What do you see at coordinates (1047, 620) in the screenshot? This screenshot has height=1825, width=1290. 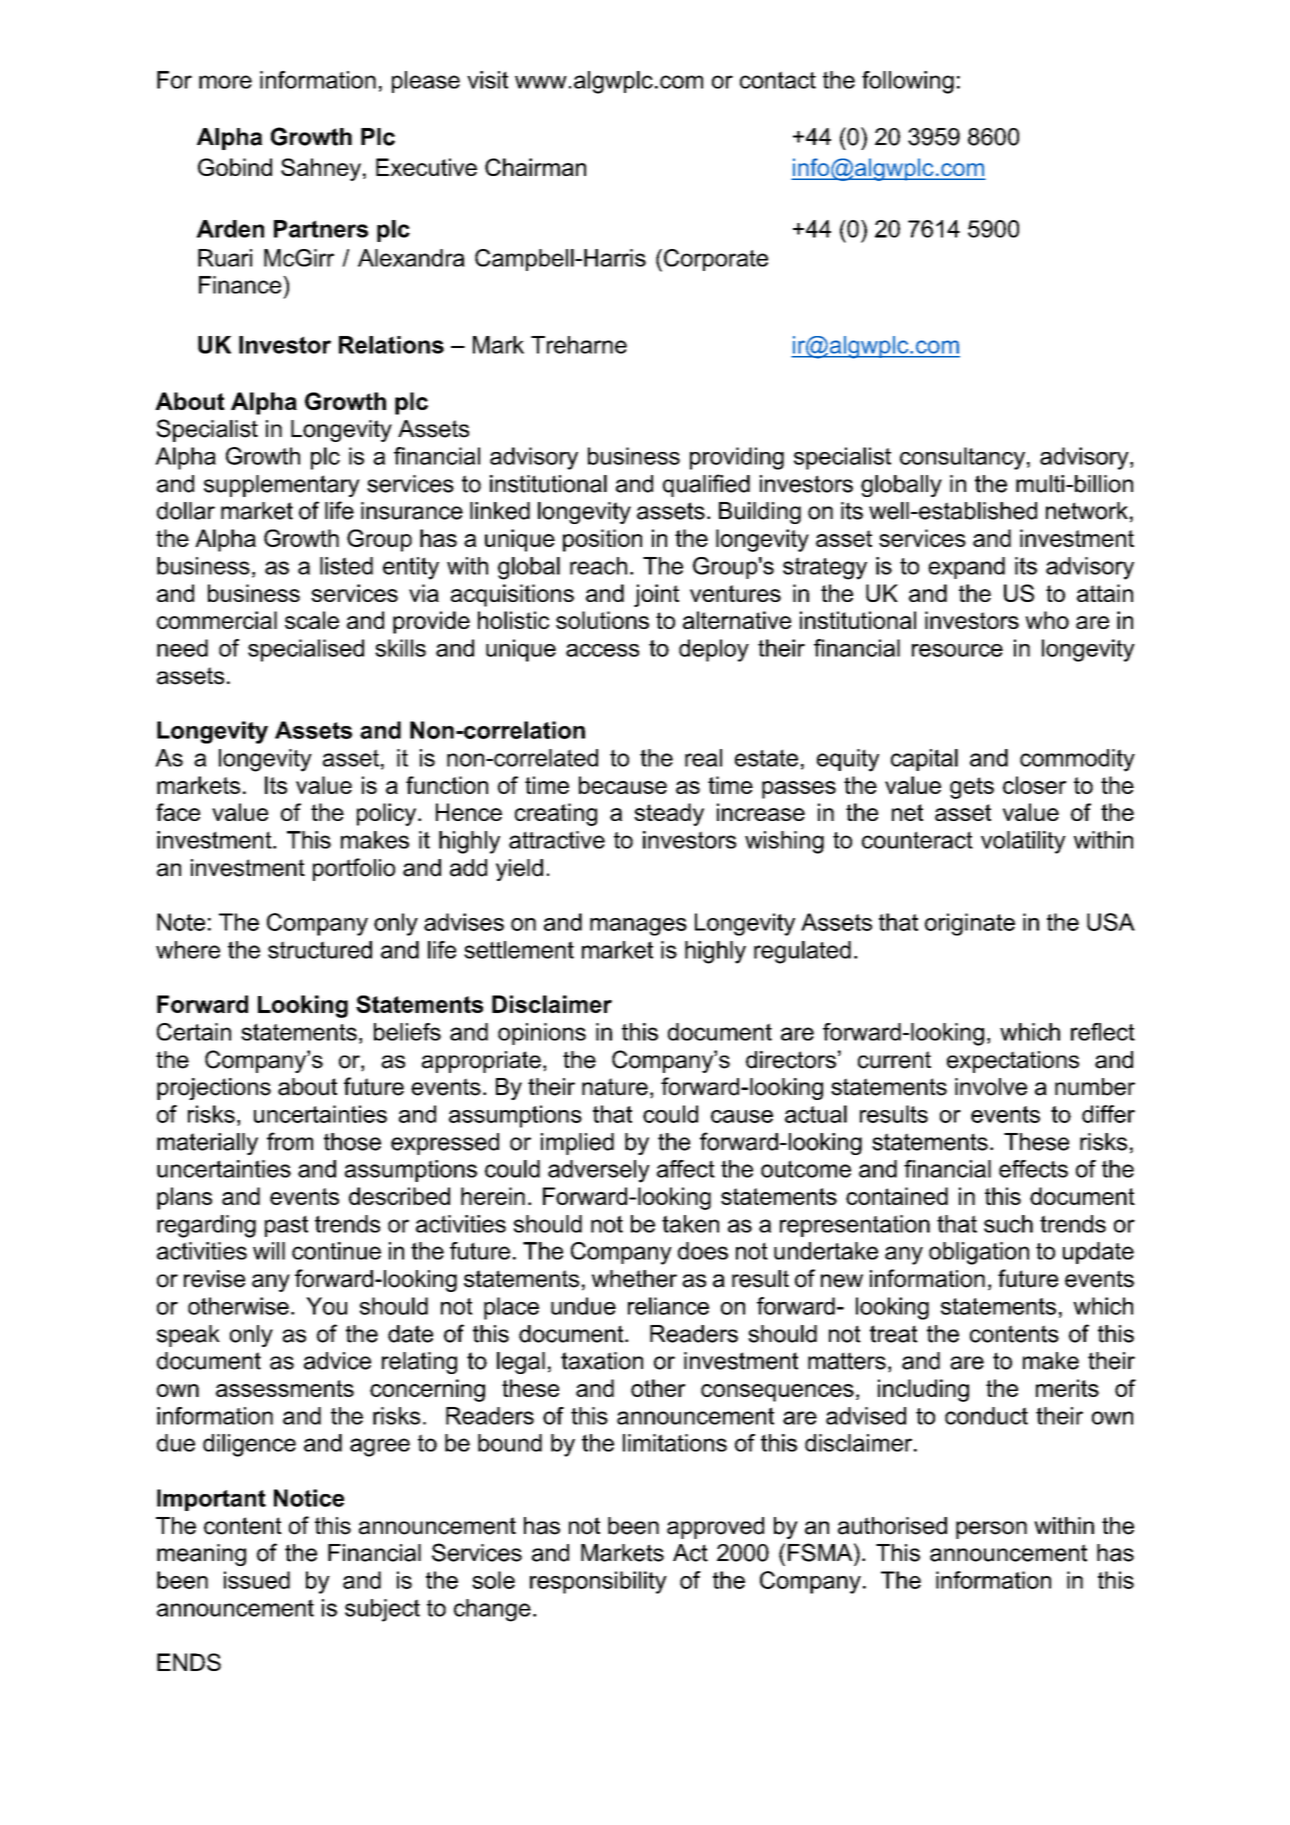 I see `who` at bounding box center [1047, 620].
